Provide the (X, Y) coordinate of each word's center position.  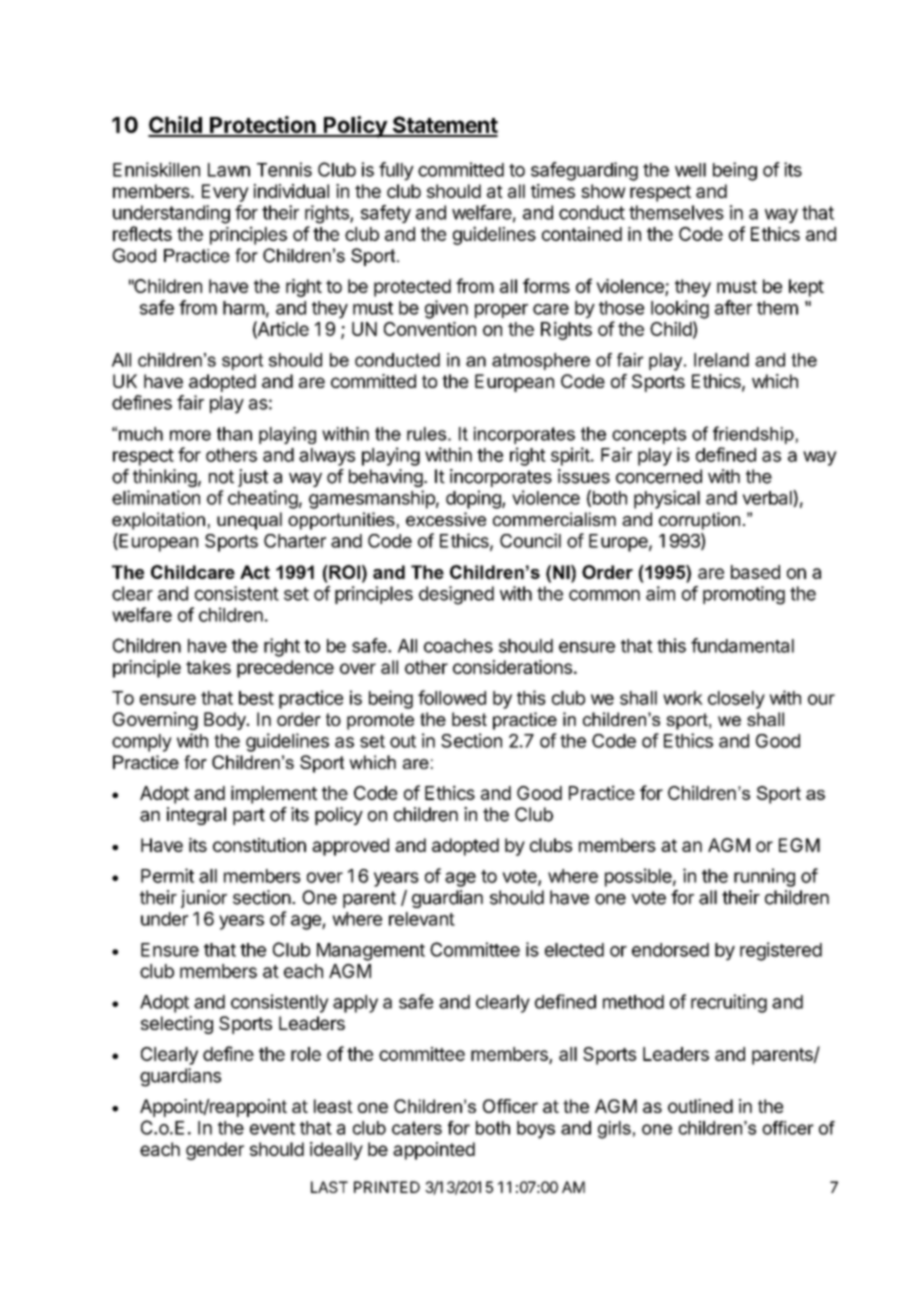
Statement (444, 126)
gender (215, 1151)
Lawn (229, 170)
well (690, 170)
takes (208, 667)
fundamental (742, 645)
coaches (458, 646)
